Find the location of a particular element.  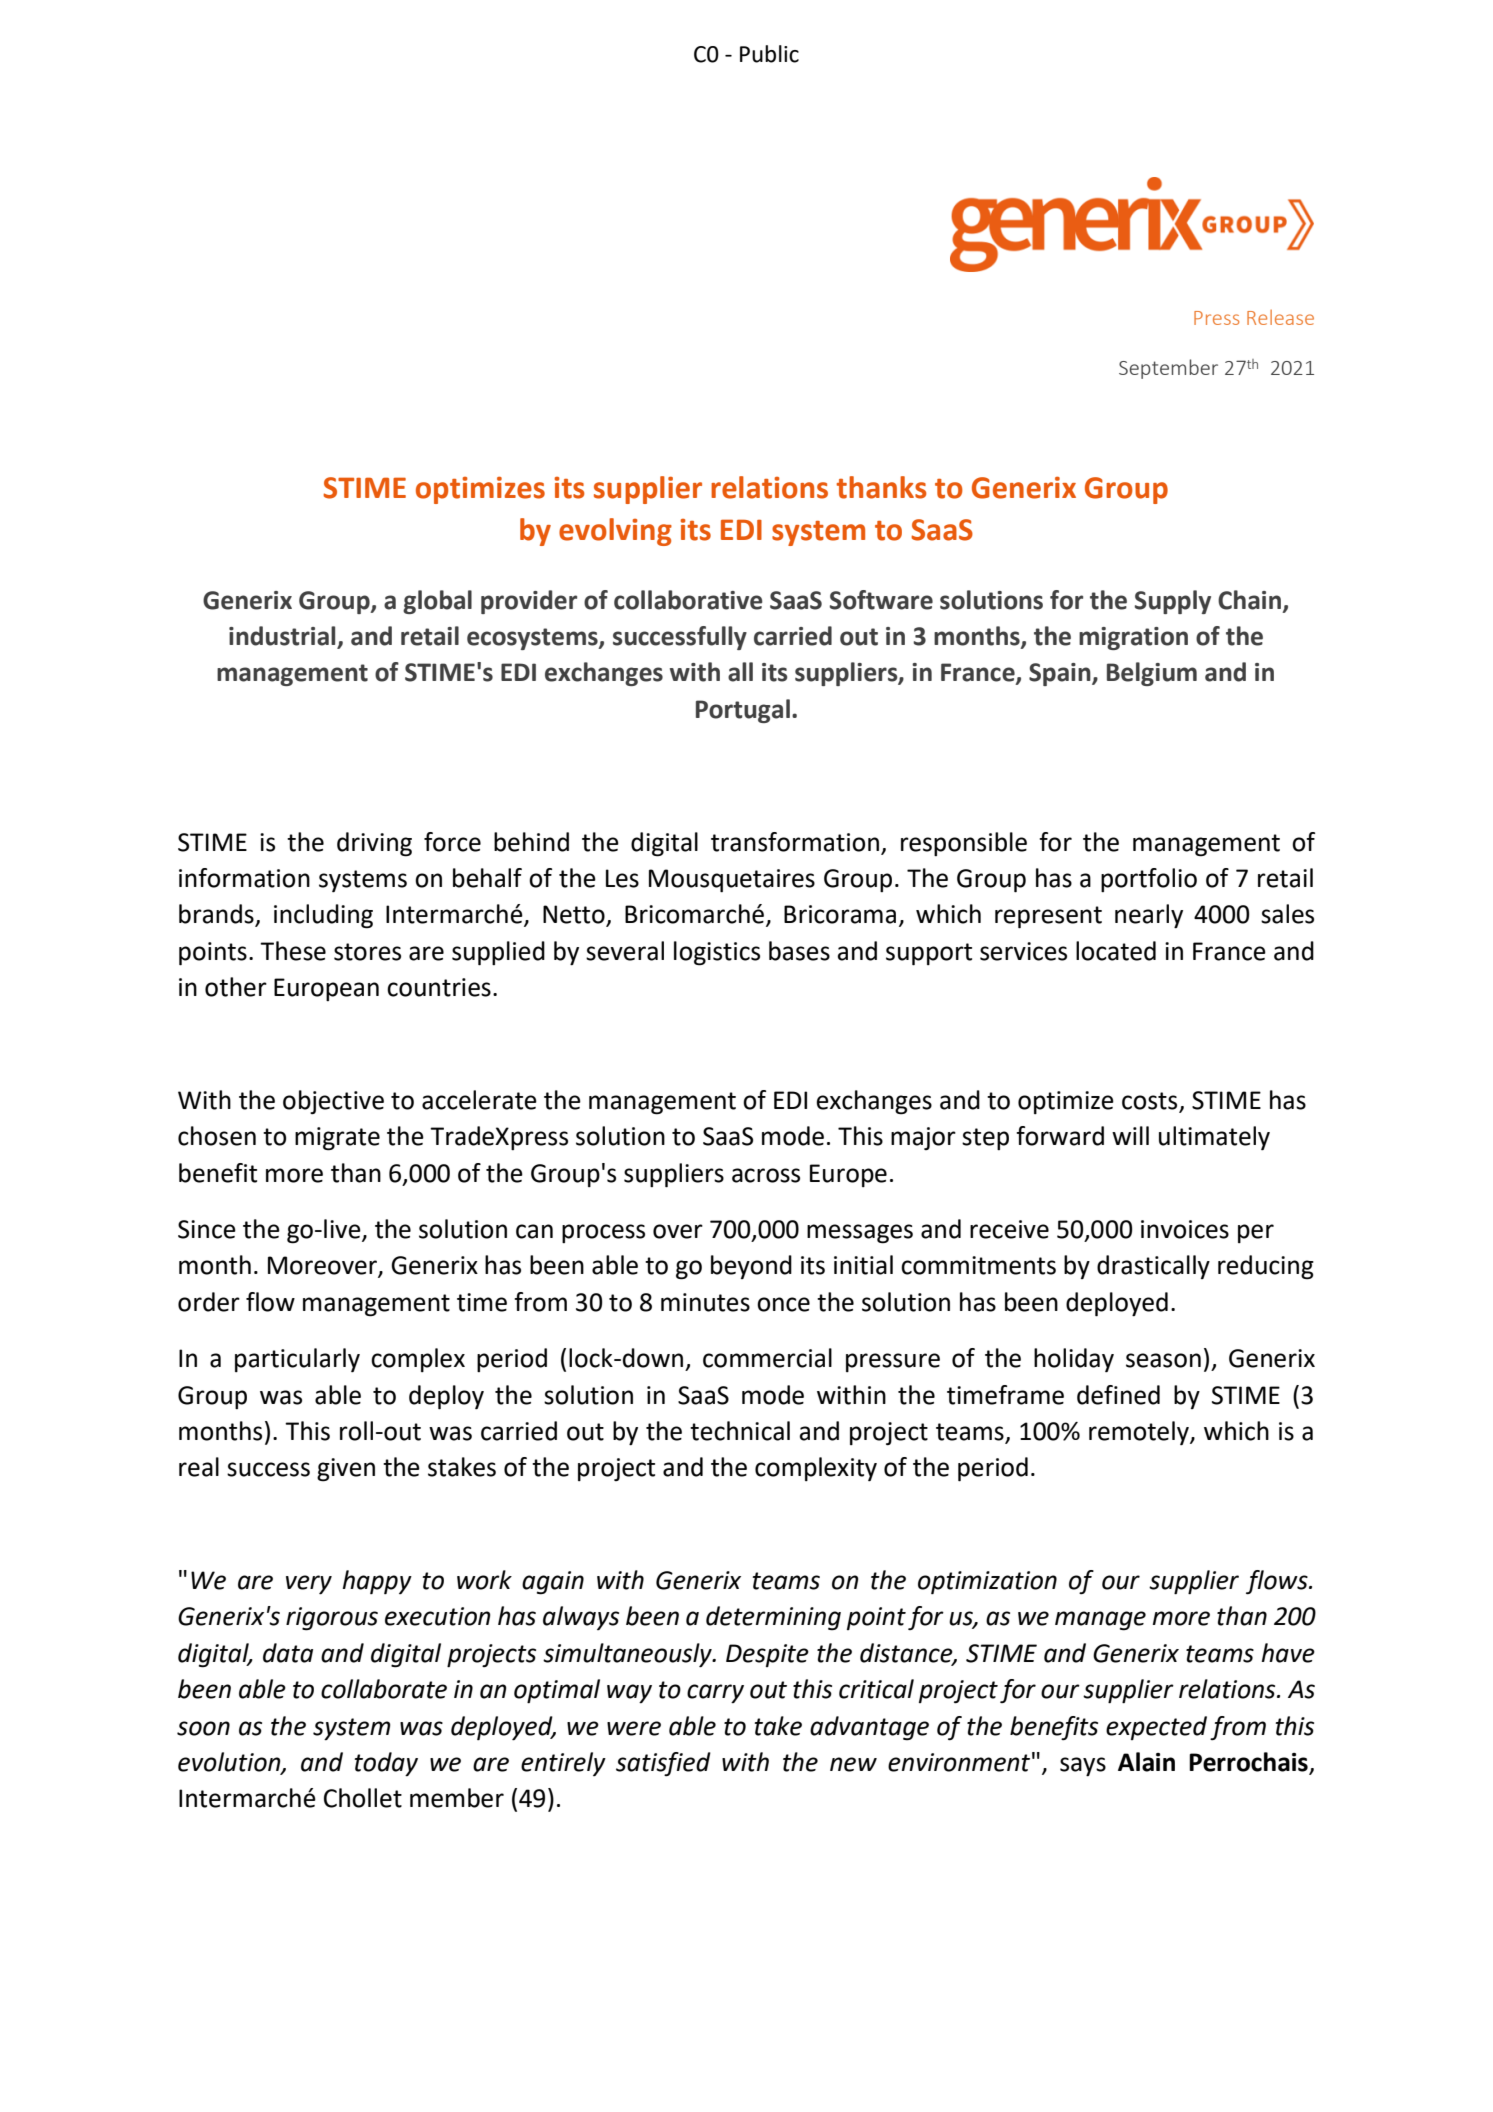

Belgium is located at coordinates (1152, 674).
